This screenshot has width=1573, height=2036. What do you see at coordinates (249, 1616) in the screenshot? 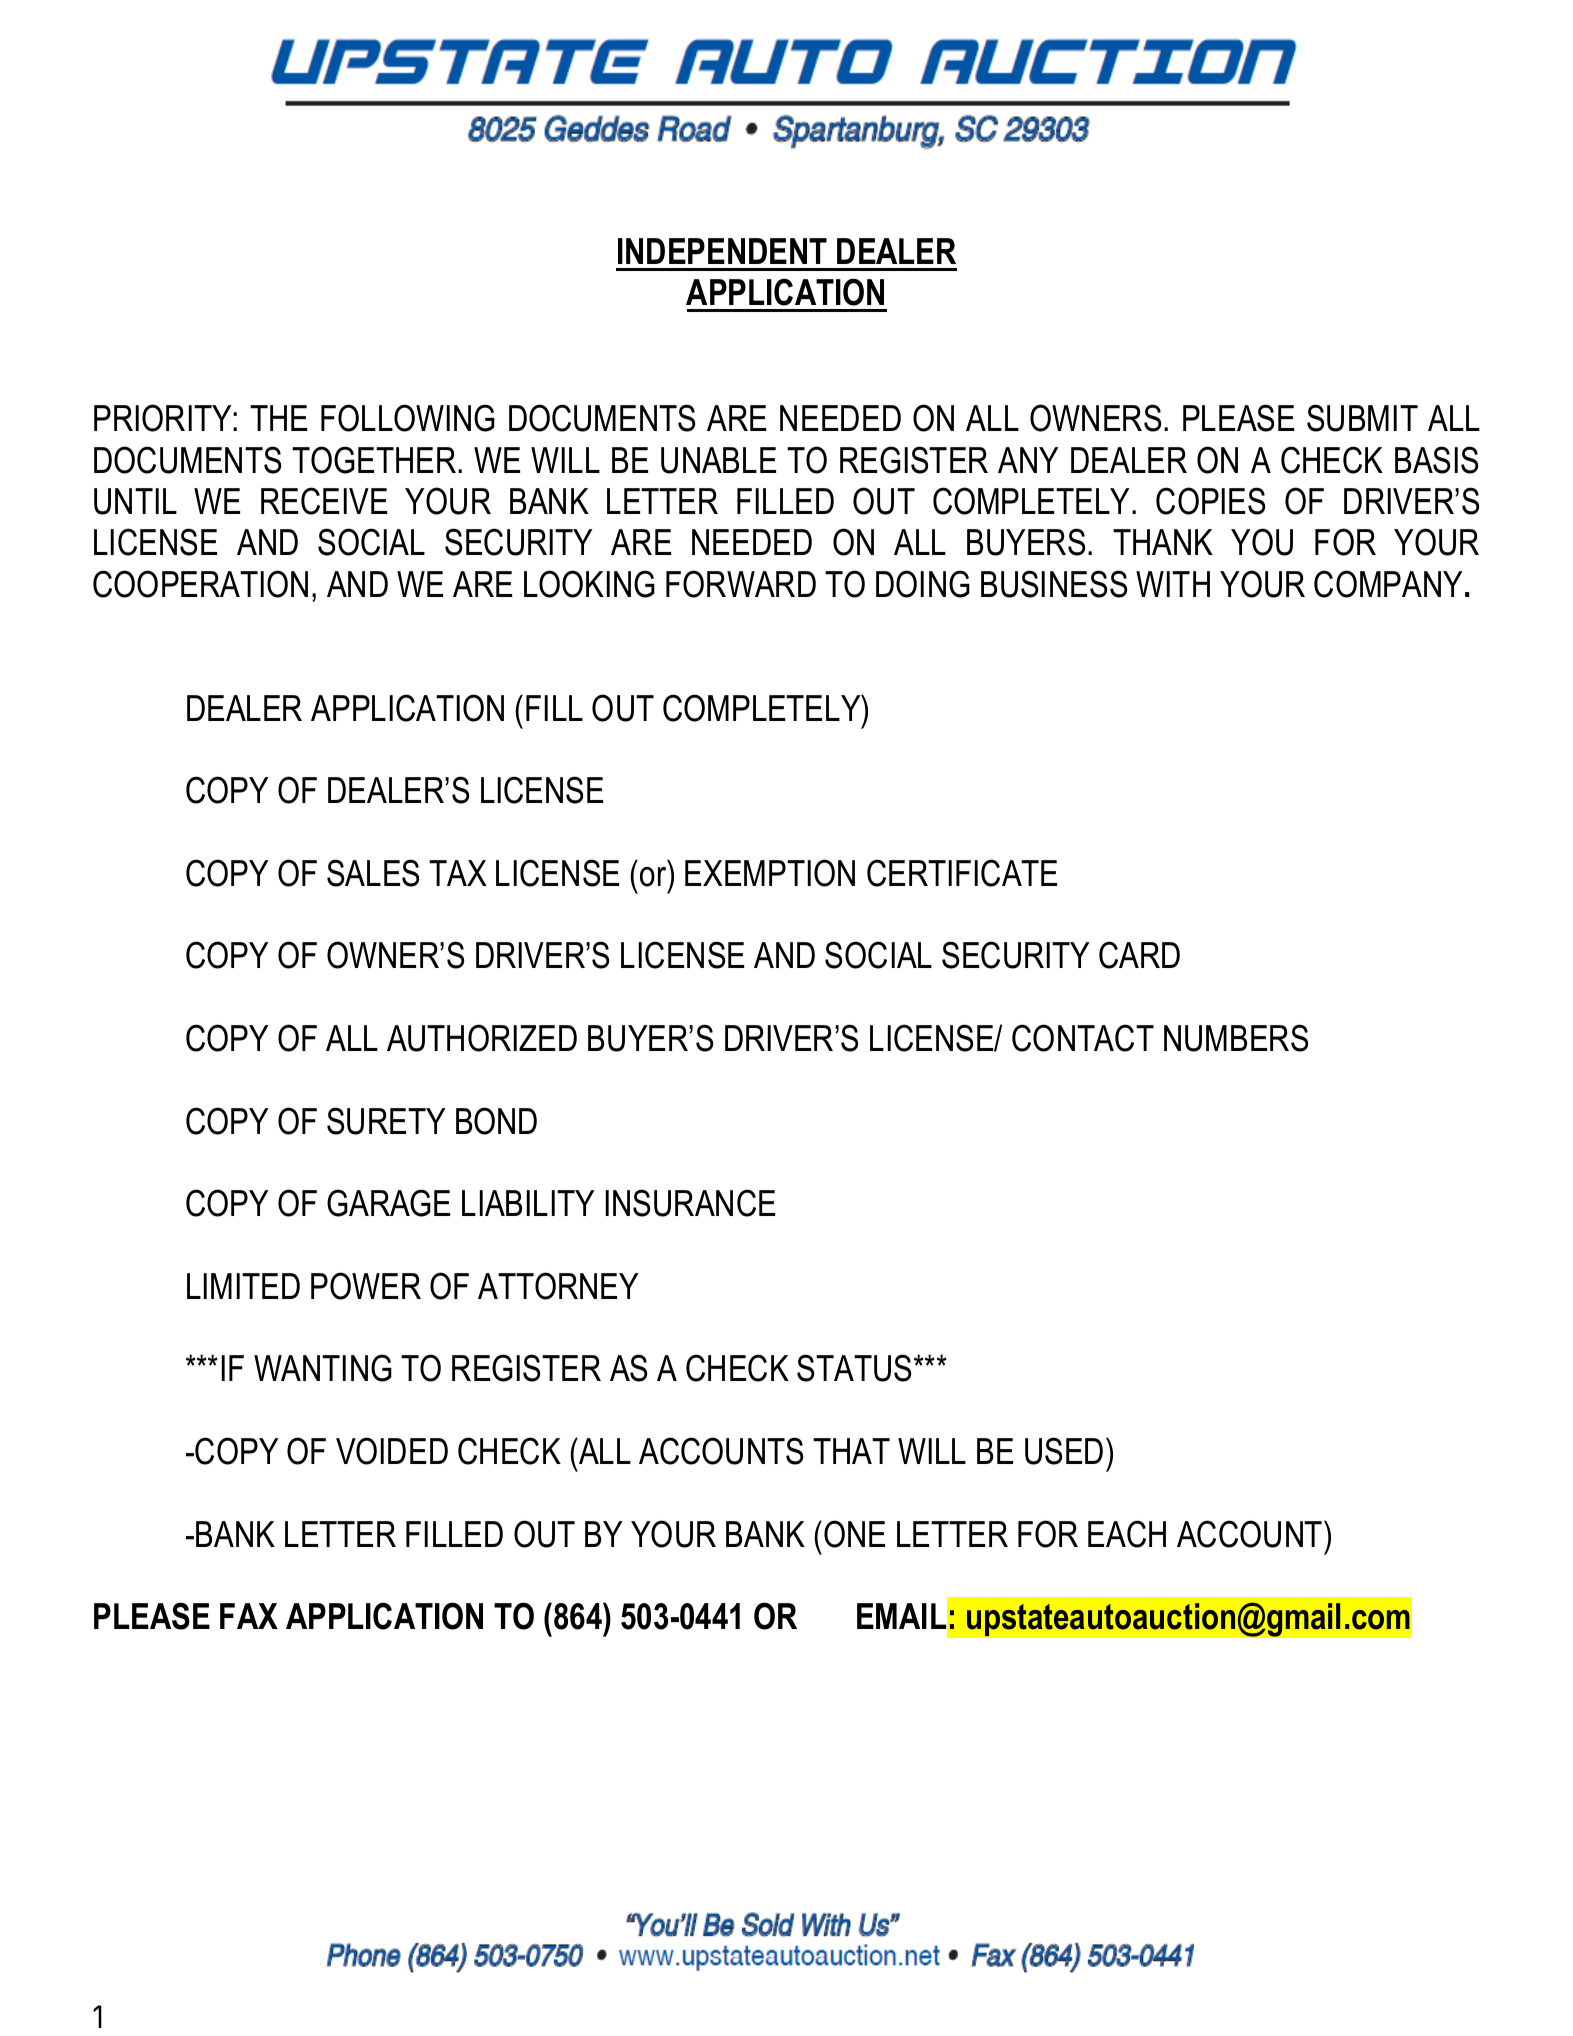
I see `FAX` at bounding box center [249, 1616].
